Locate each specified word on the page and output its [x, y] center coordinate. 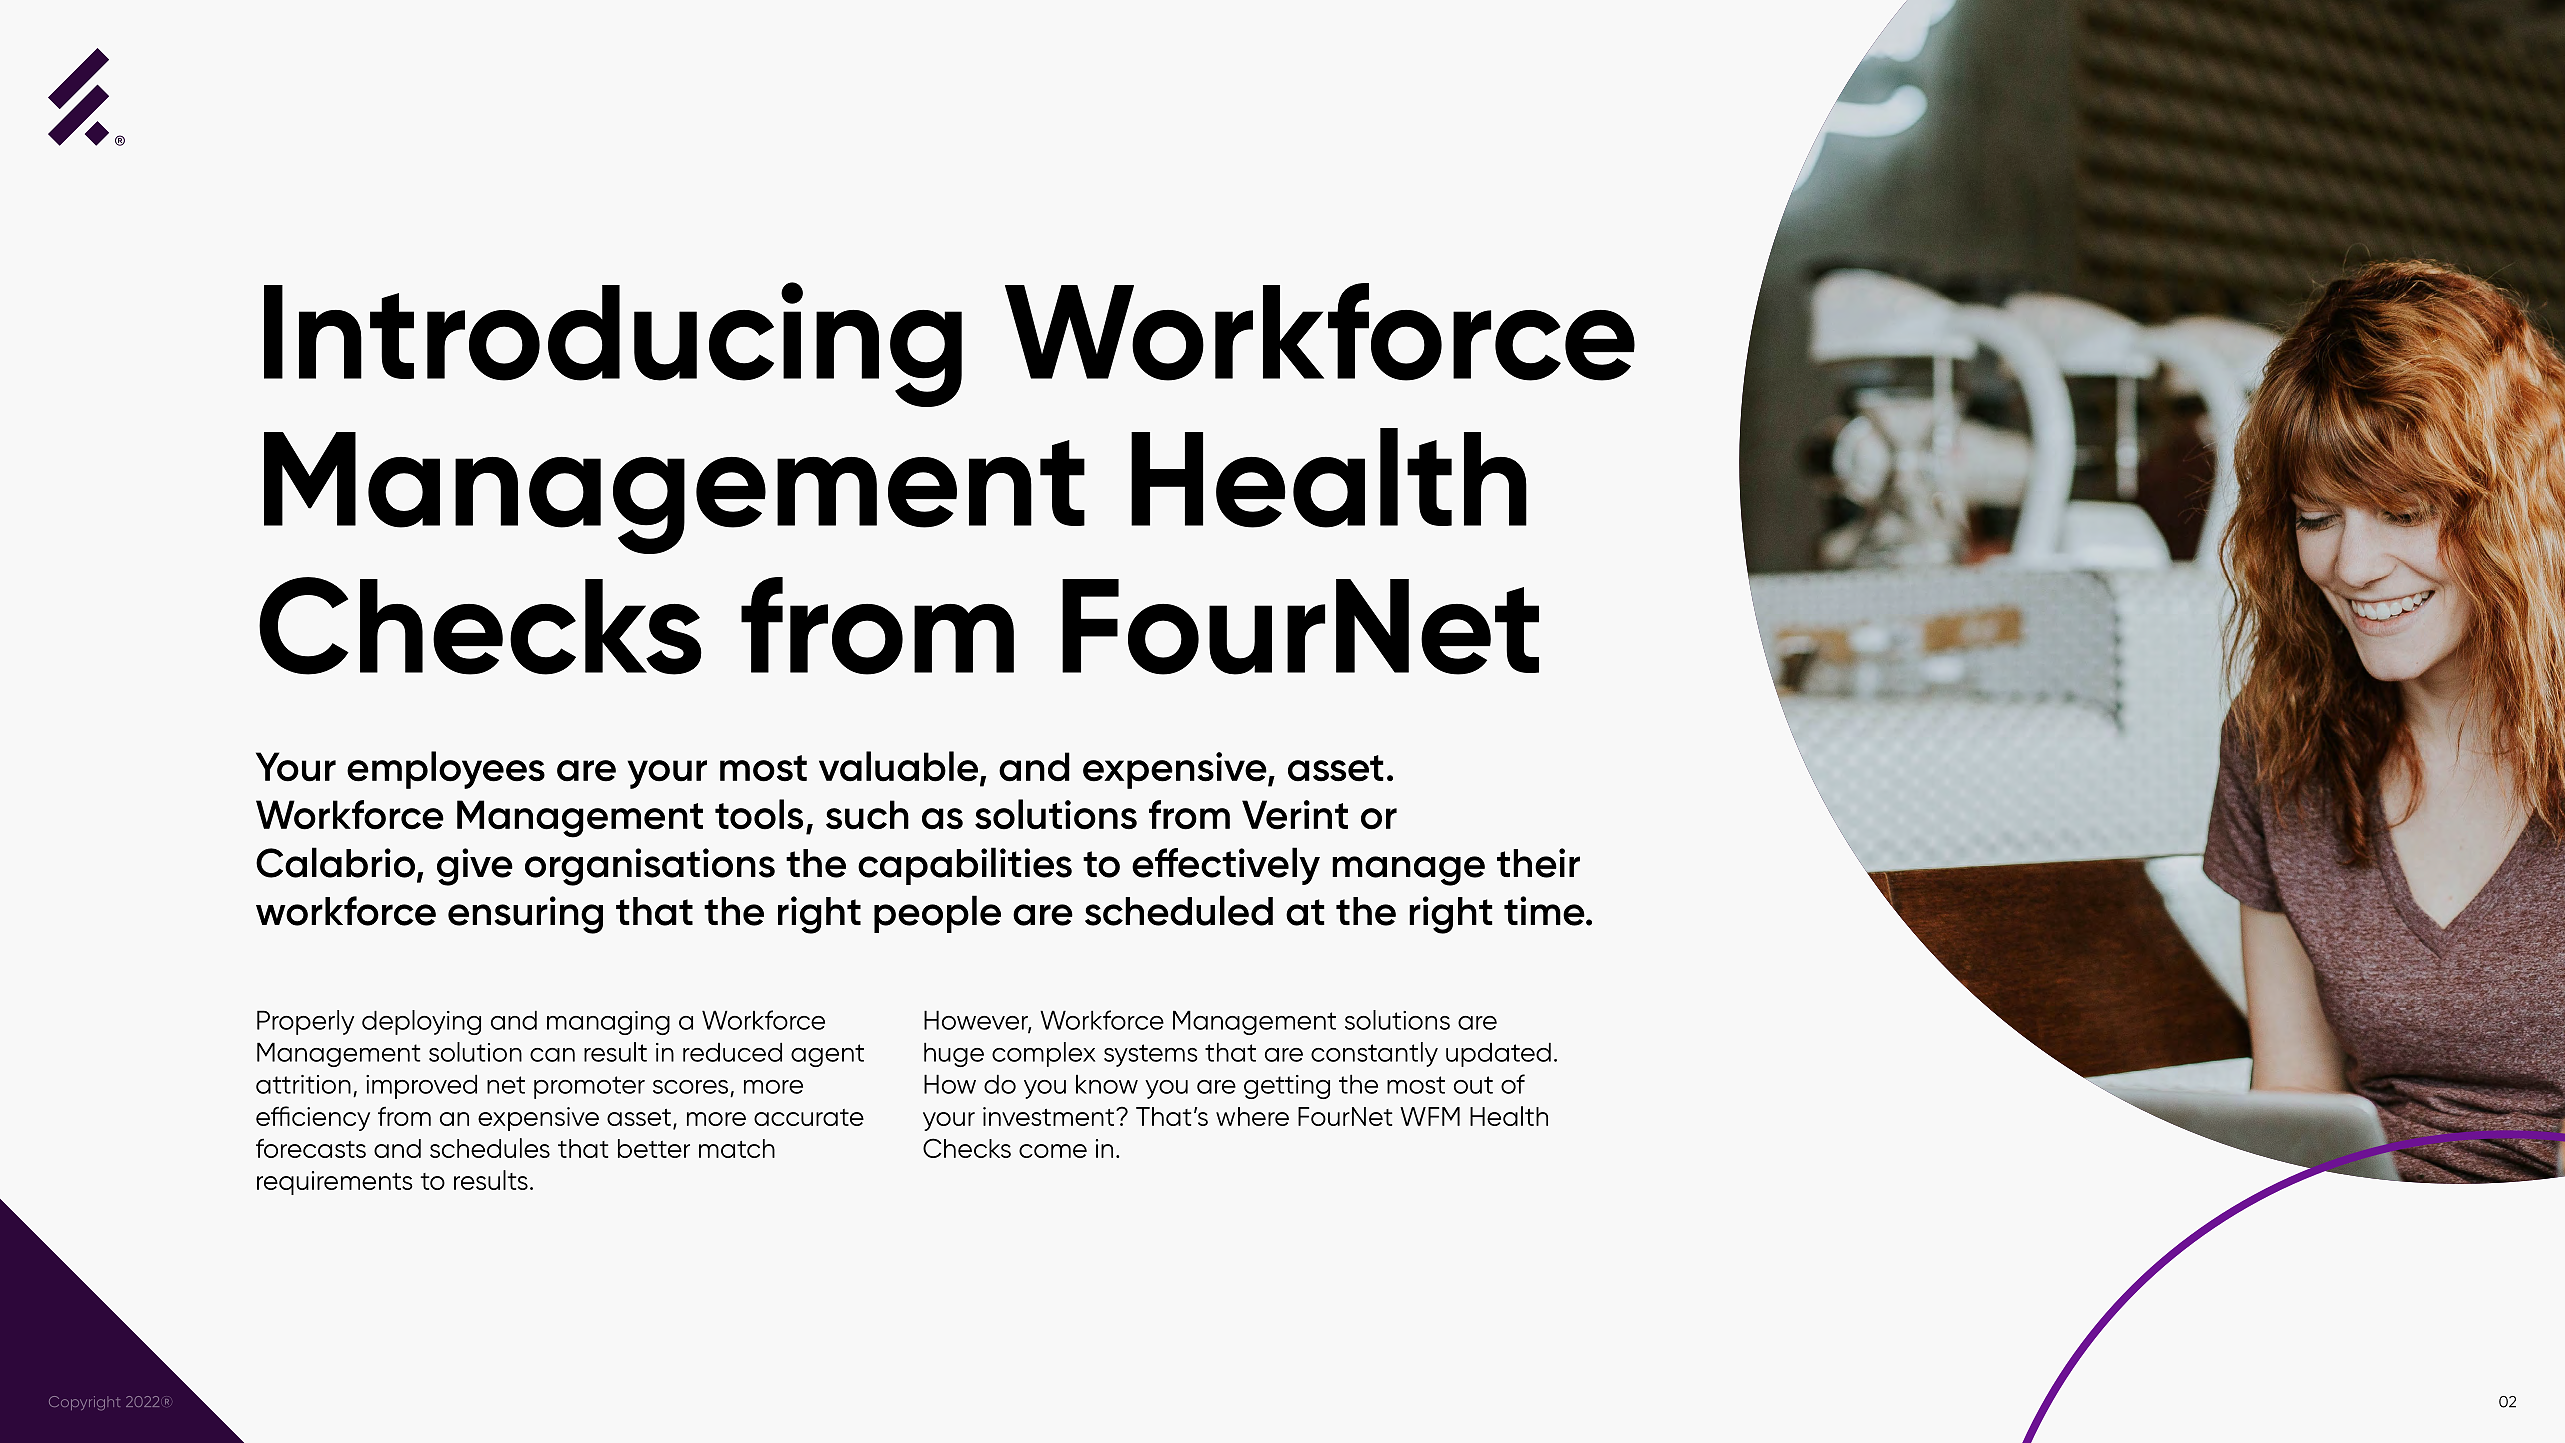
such [867, 815]
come [1053, 1151]
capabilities [965, 866]
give [475, 867]
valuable [898, 766]
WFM [1430, 1116]
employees [446, 770]
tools [759, 814]
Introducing [613, 344]
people [937, 914]
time [1545, 911]
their [1538, 863]
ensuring [525, 915]
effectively [1226, 866]
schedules [490, 1148]
